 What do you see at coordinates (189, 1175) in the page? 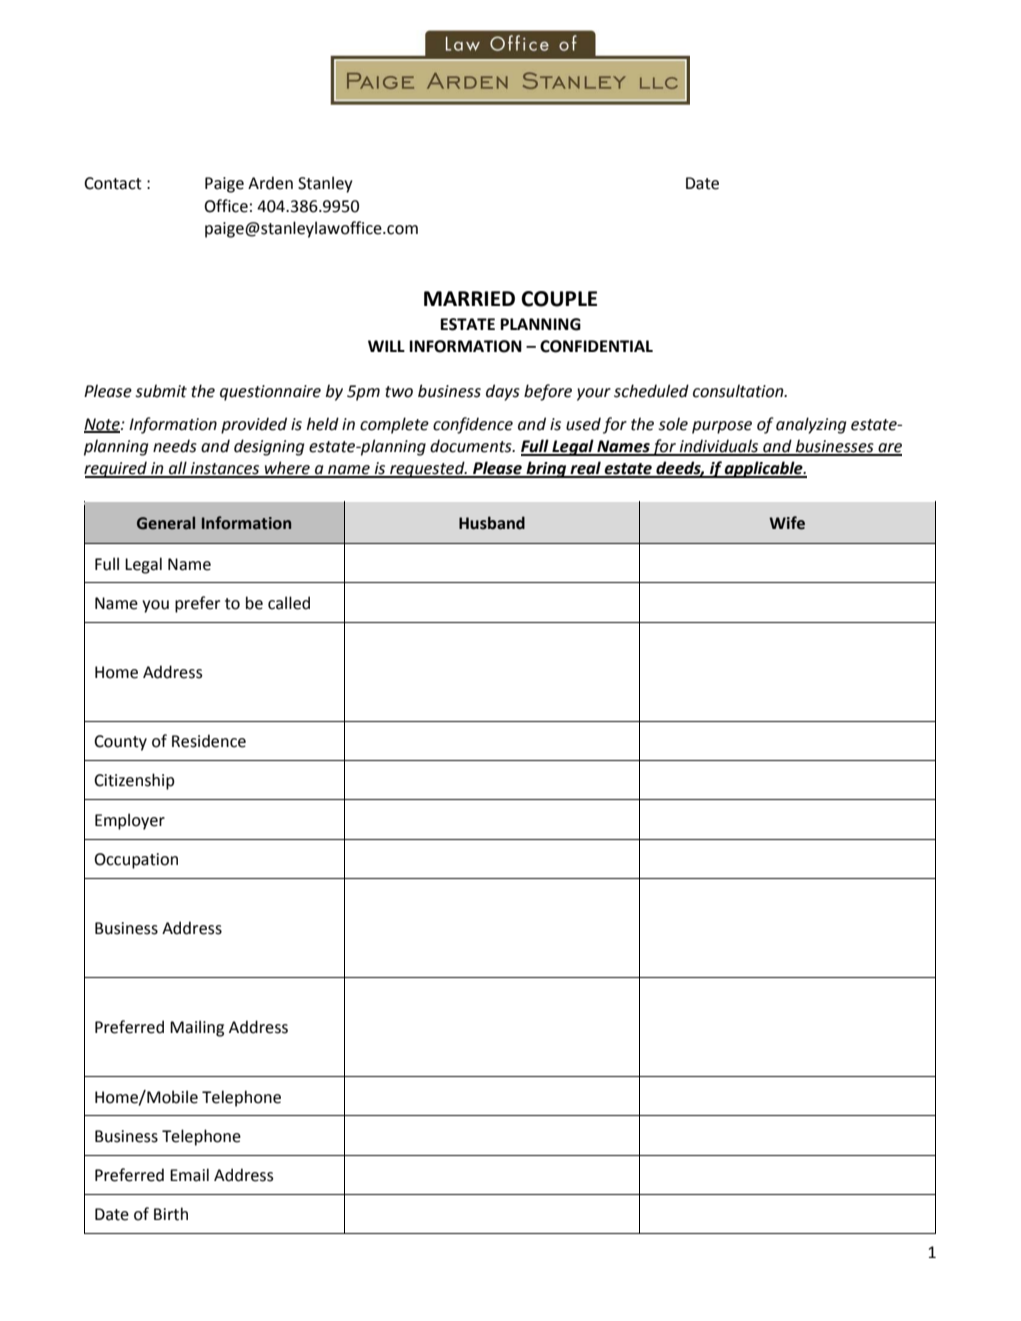
I see `Email` at bounding box center [189, 1175].
